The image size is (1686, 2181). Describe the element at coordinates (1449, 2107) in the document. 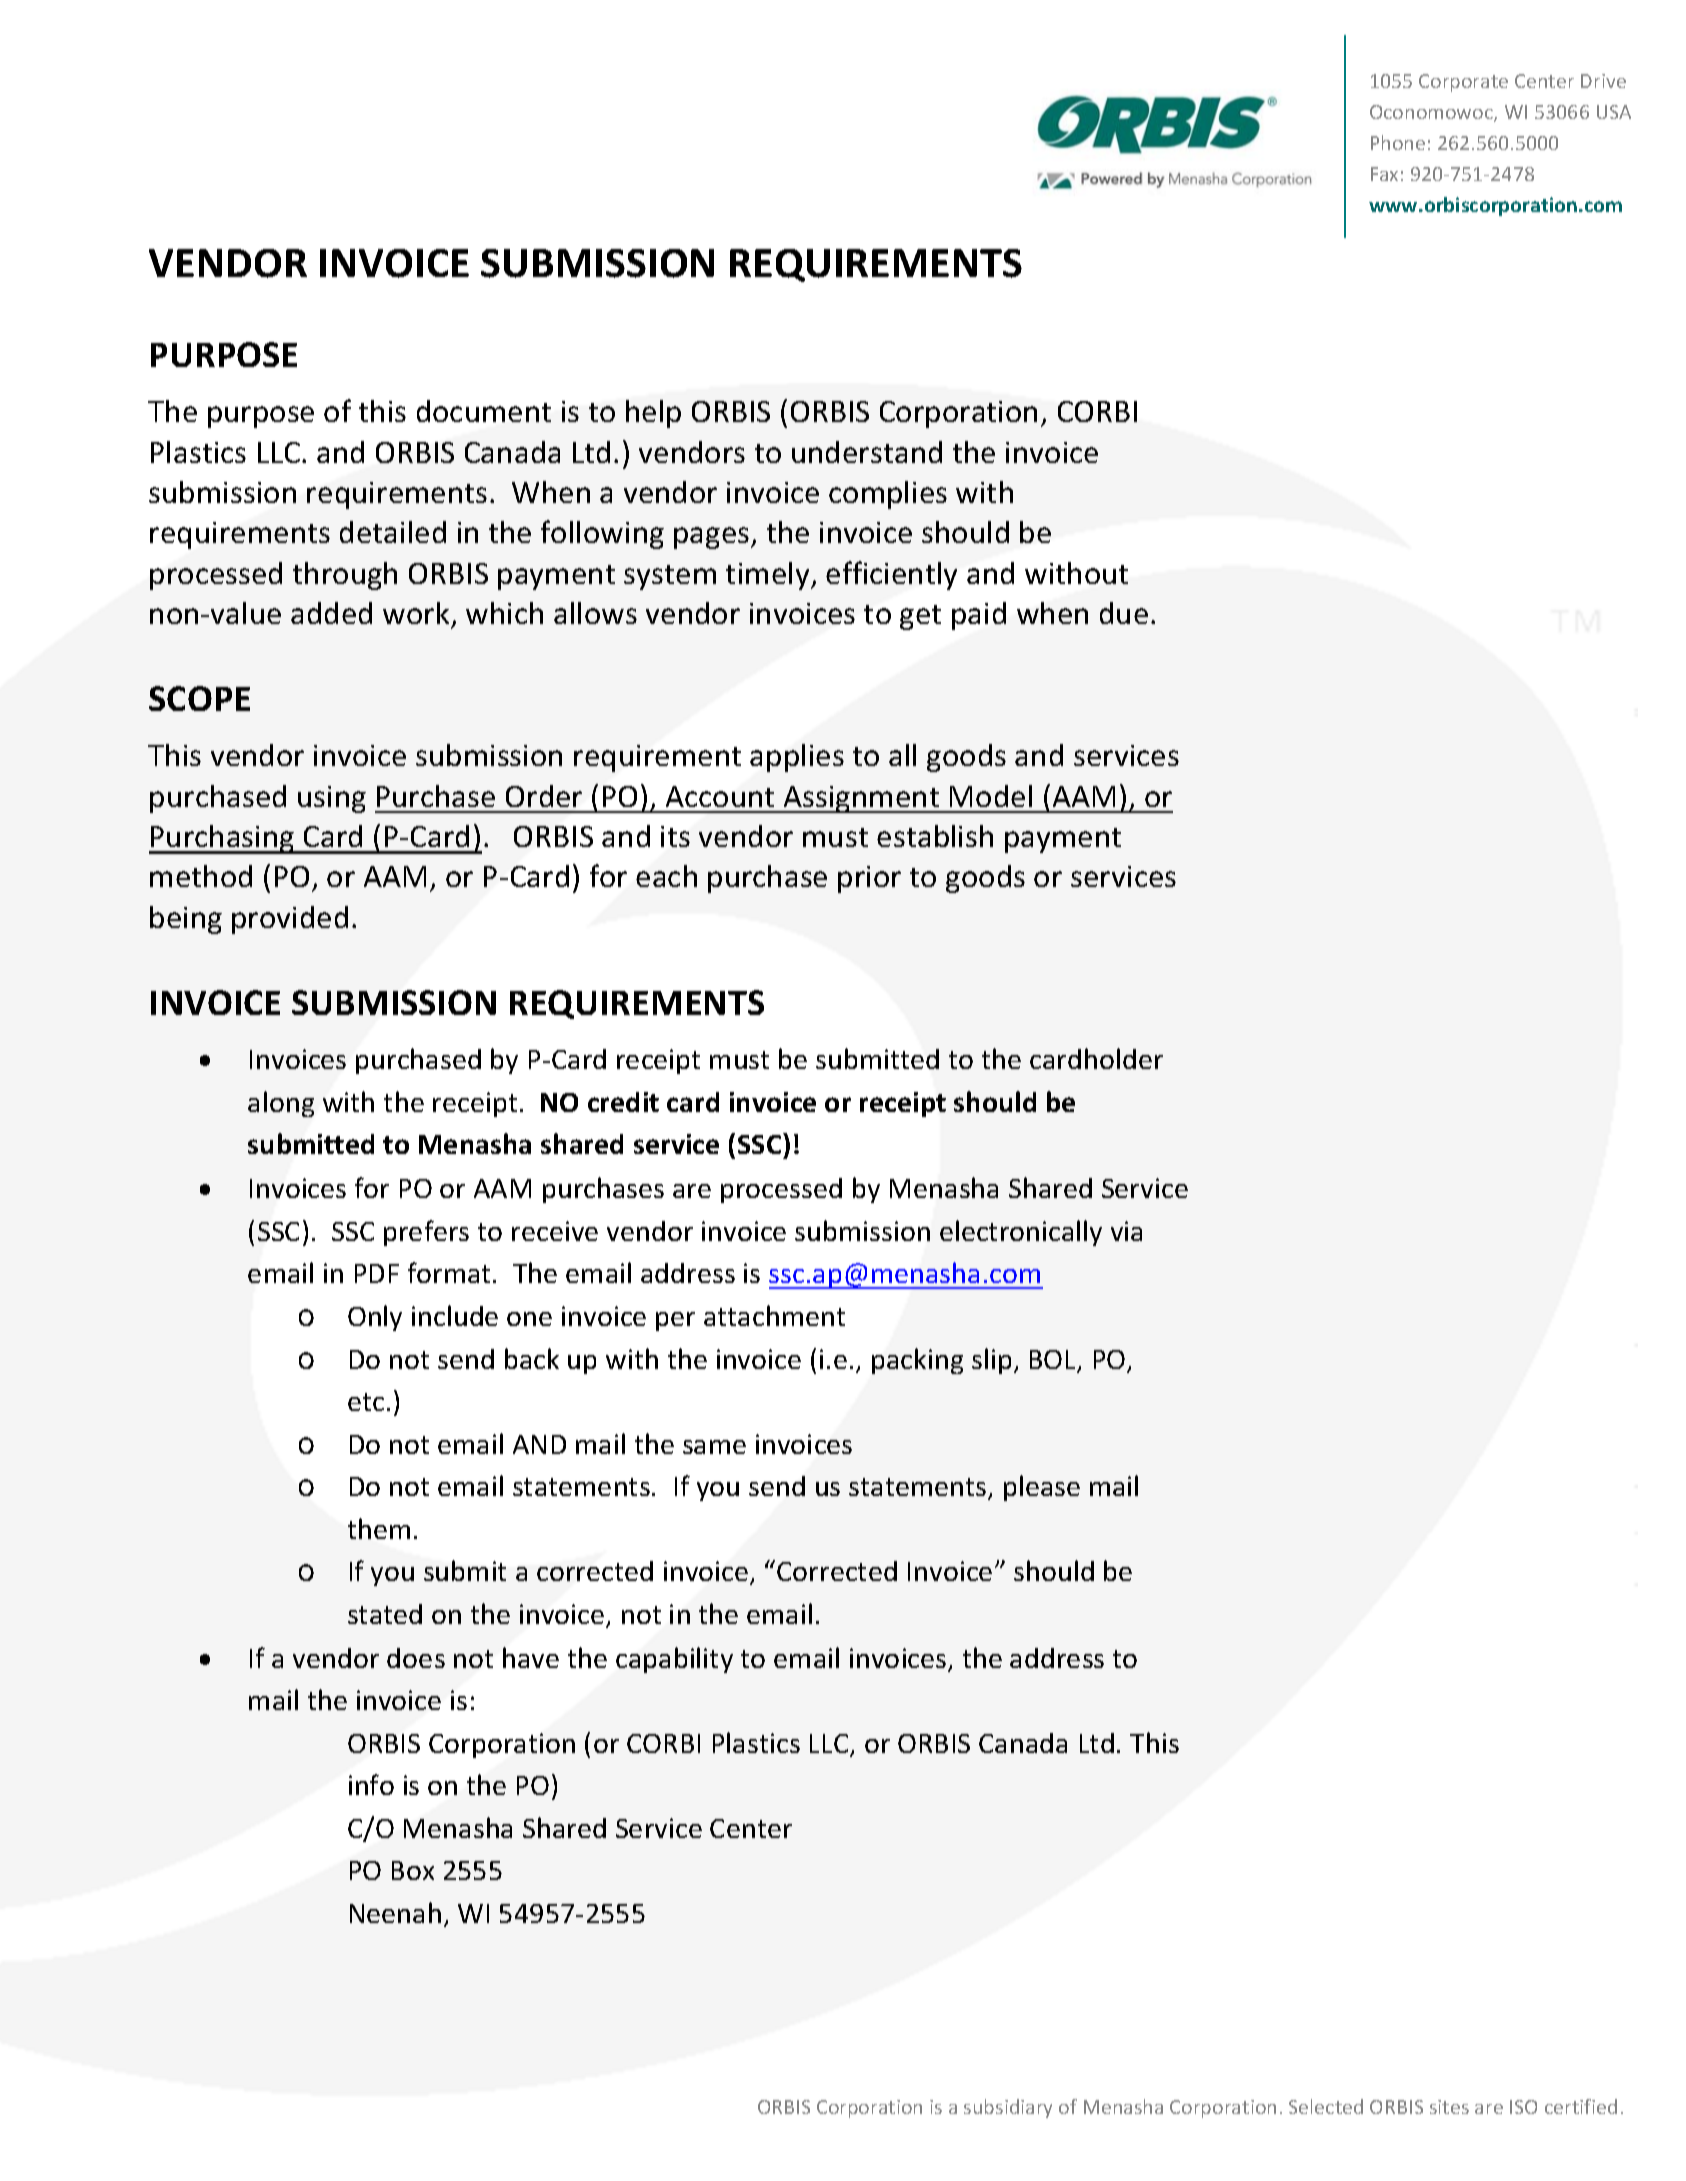

I see `sites` at that location.
